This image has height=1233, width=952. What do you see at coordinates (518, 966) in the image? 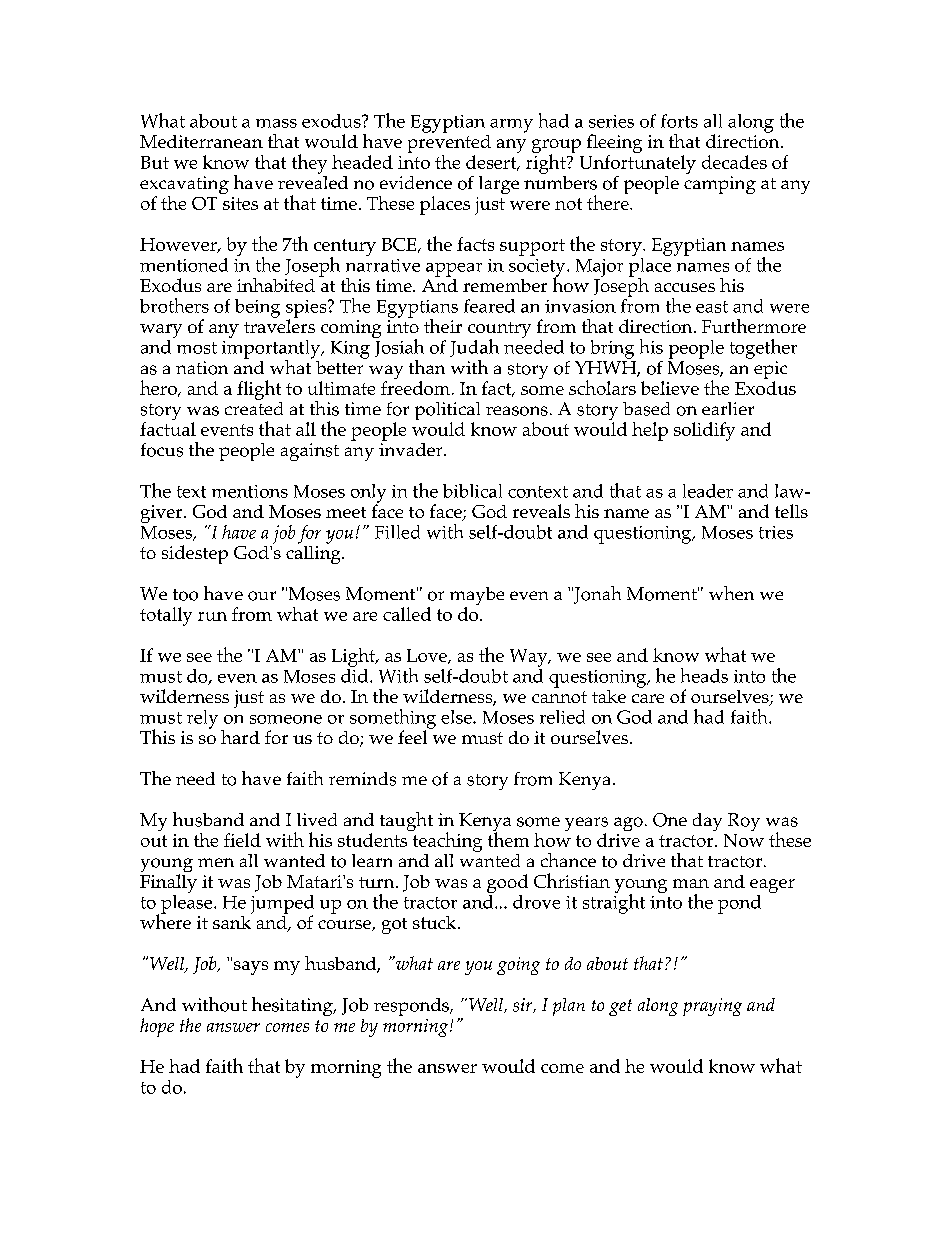
I see `going` at bounding box center [518, 966].
